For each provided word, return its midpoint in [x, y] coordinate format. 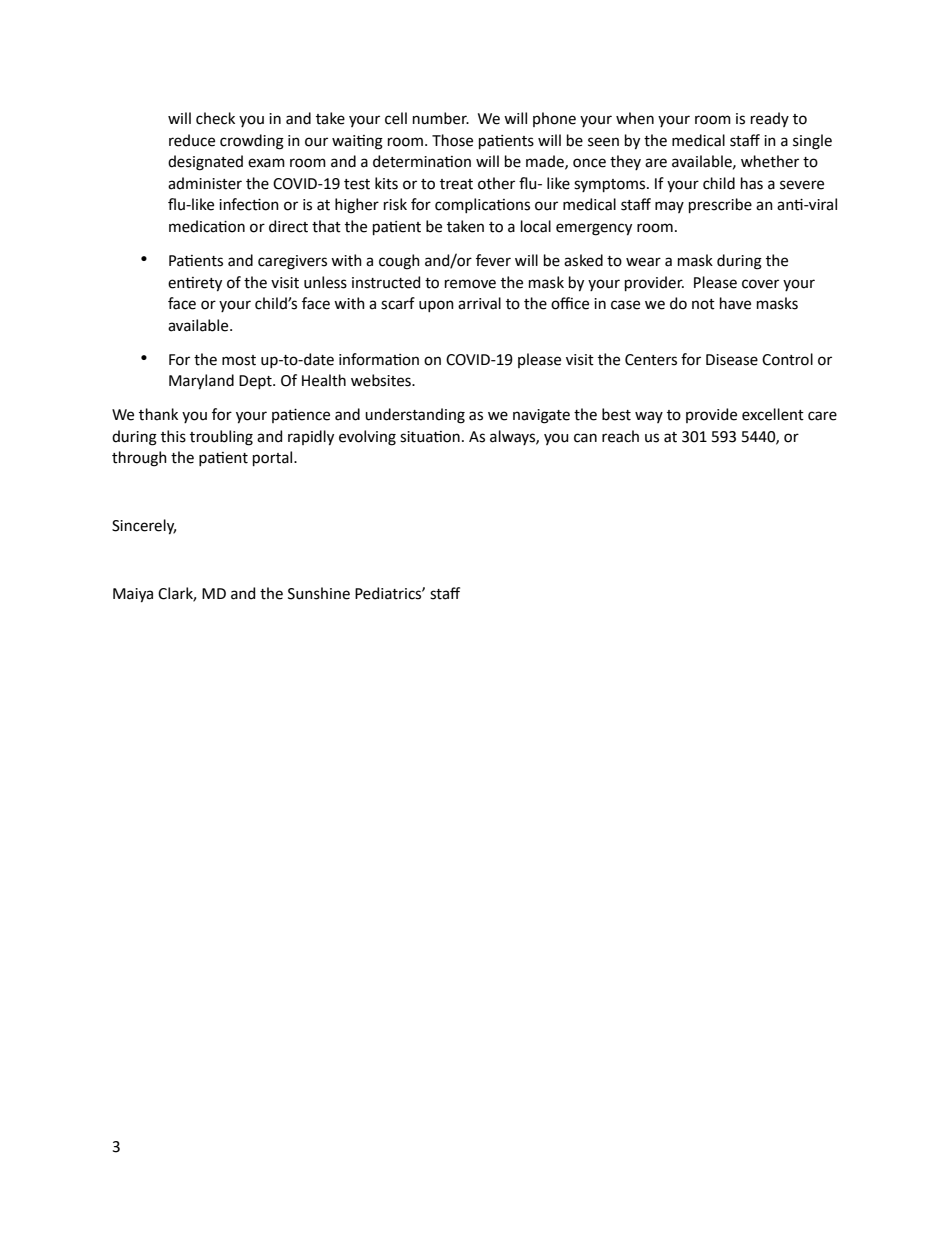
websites [382, 380]
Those [452, 140]
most [239, 360]
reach [620, 436]
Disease [732, 360]
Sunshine [319, 593]
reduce [192, 140]
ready [770, 119]
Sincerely [144, 527]
